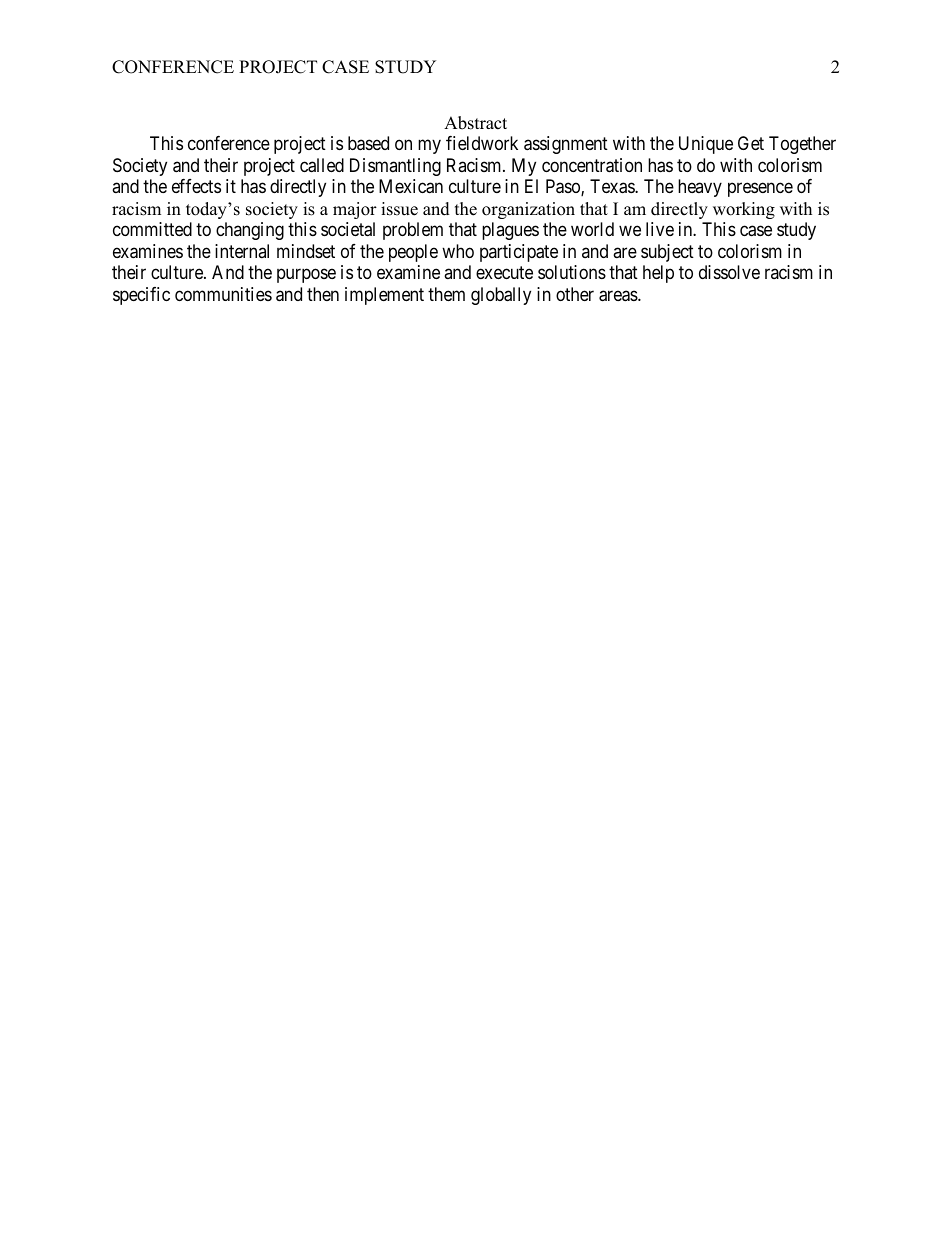  What do you see at coordinates (446, 294) in the screenshot?
I see `them` at bounding box center [446, 294].
